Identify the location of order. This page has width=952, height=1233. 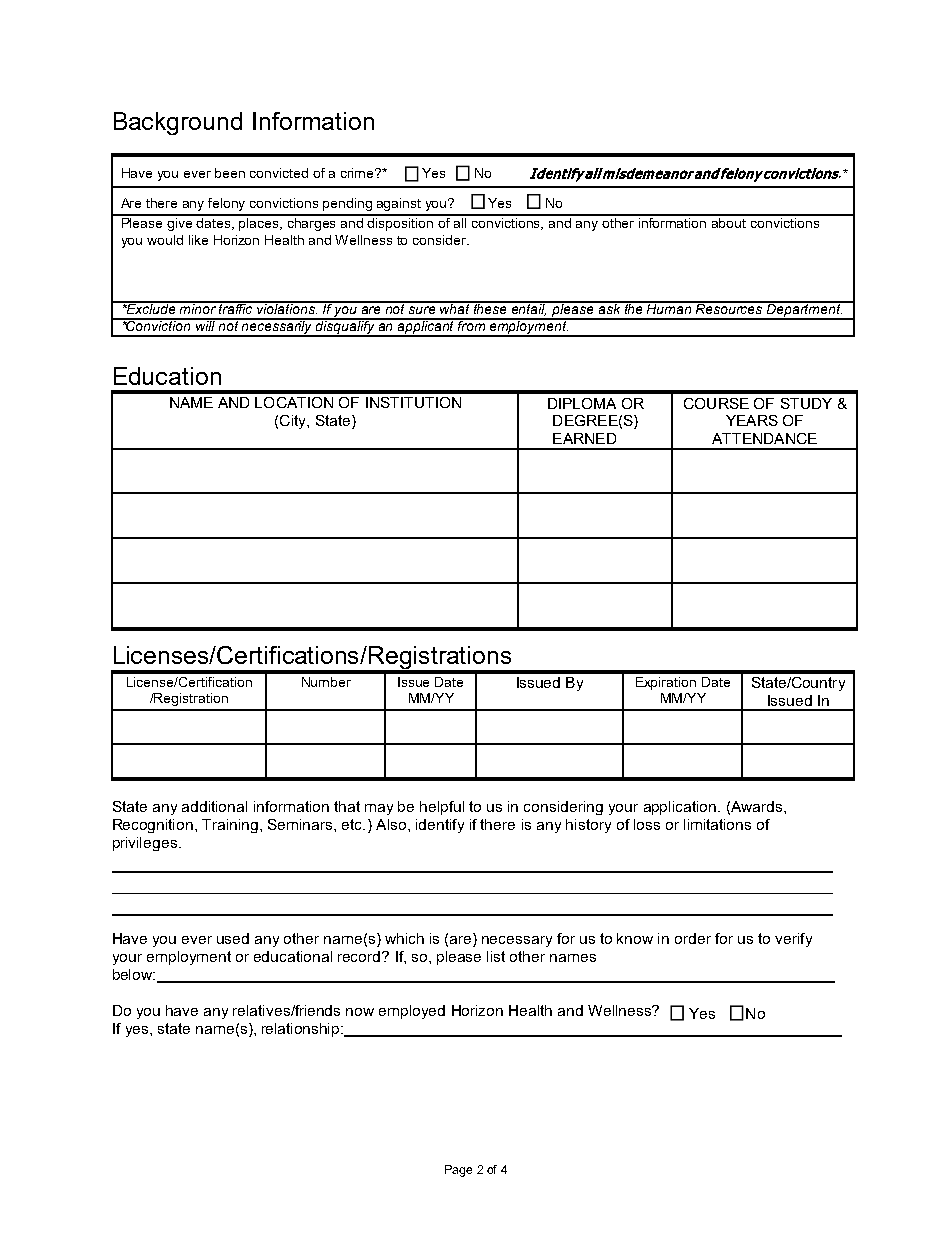
(693, 938).
